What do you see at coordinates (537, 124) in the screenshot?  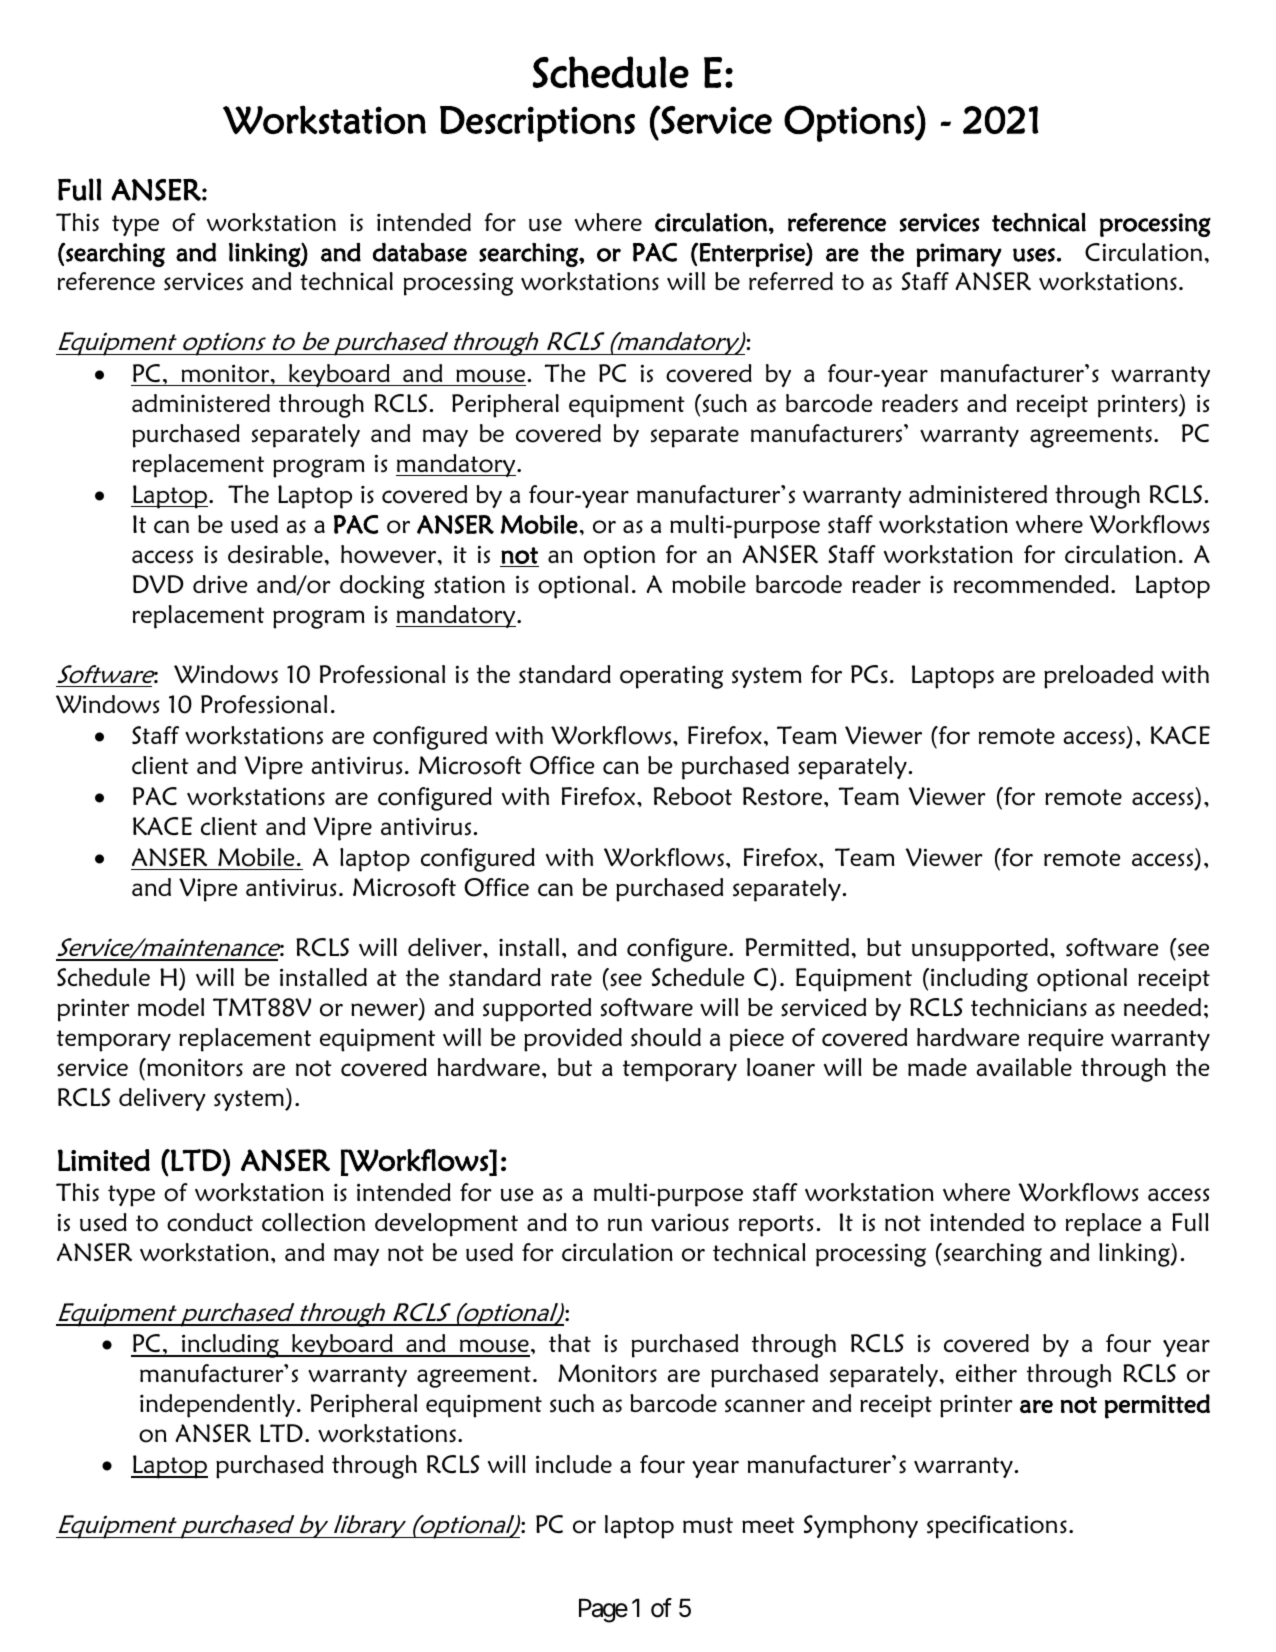 I see `Descriptions` at bounding box center [537, 124].
